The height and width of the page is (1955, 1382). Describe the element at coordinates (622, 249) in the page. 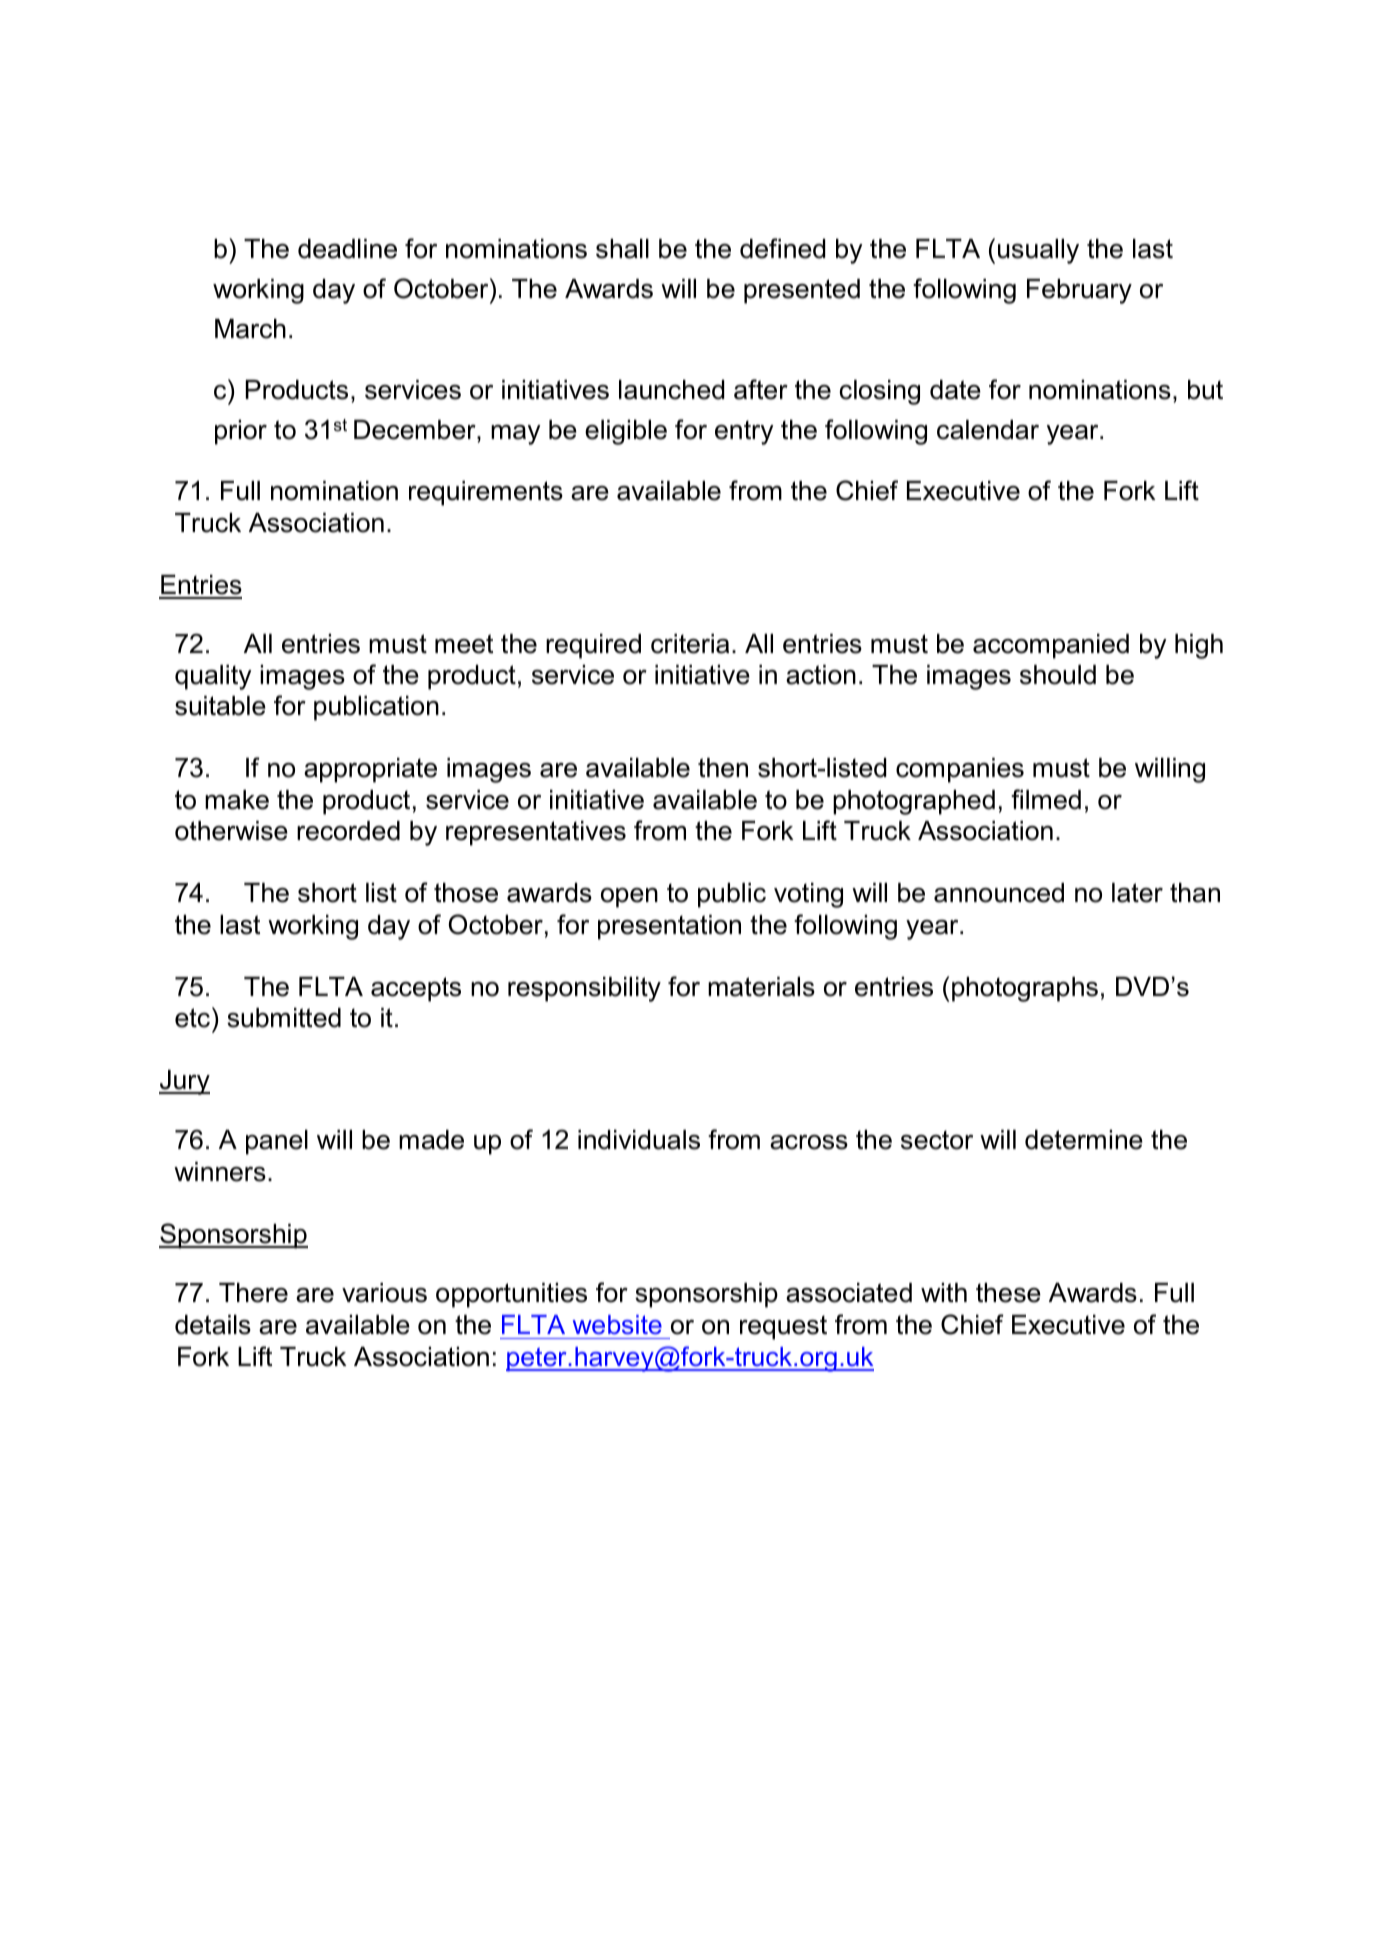

I see `shall` at that location.
